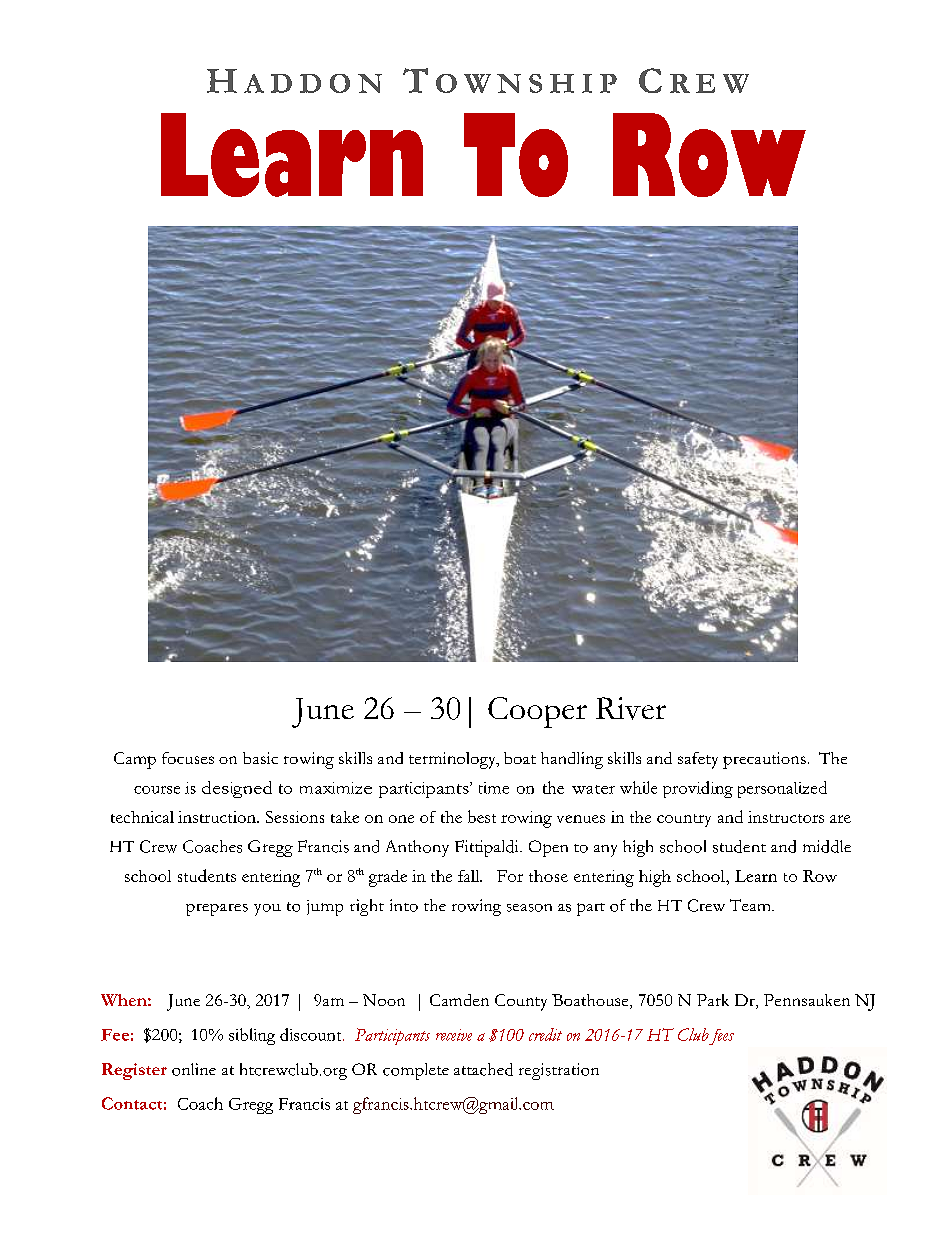 The height and width of the screenshot is (1233, 952). What do you see at coordinates (537, 712) in the screenshot?
I see `Cooper` at bounding box center [537, 712].
